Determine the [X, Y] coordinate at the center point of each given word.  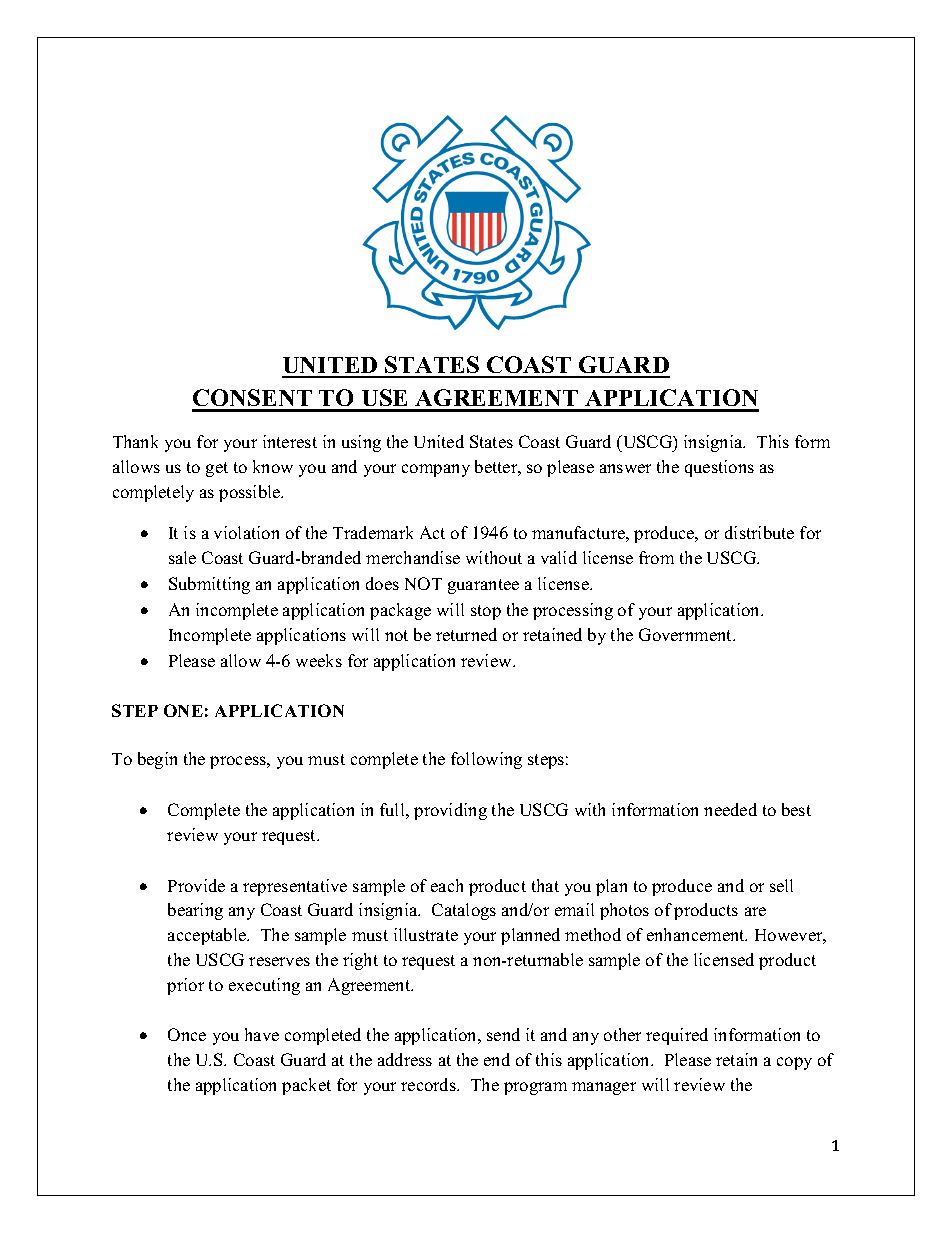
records [429, 1084]
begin [157, 760]
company [436, 470]
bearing [195, 911]
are [755, 911]
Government [687, 634]
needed [730, 809]
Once [187, 1034]
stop [486, 612]
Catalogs [464, 911]
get [217, 469]
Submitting [209, 585]
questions [719, 468]
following [486, 760]
